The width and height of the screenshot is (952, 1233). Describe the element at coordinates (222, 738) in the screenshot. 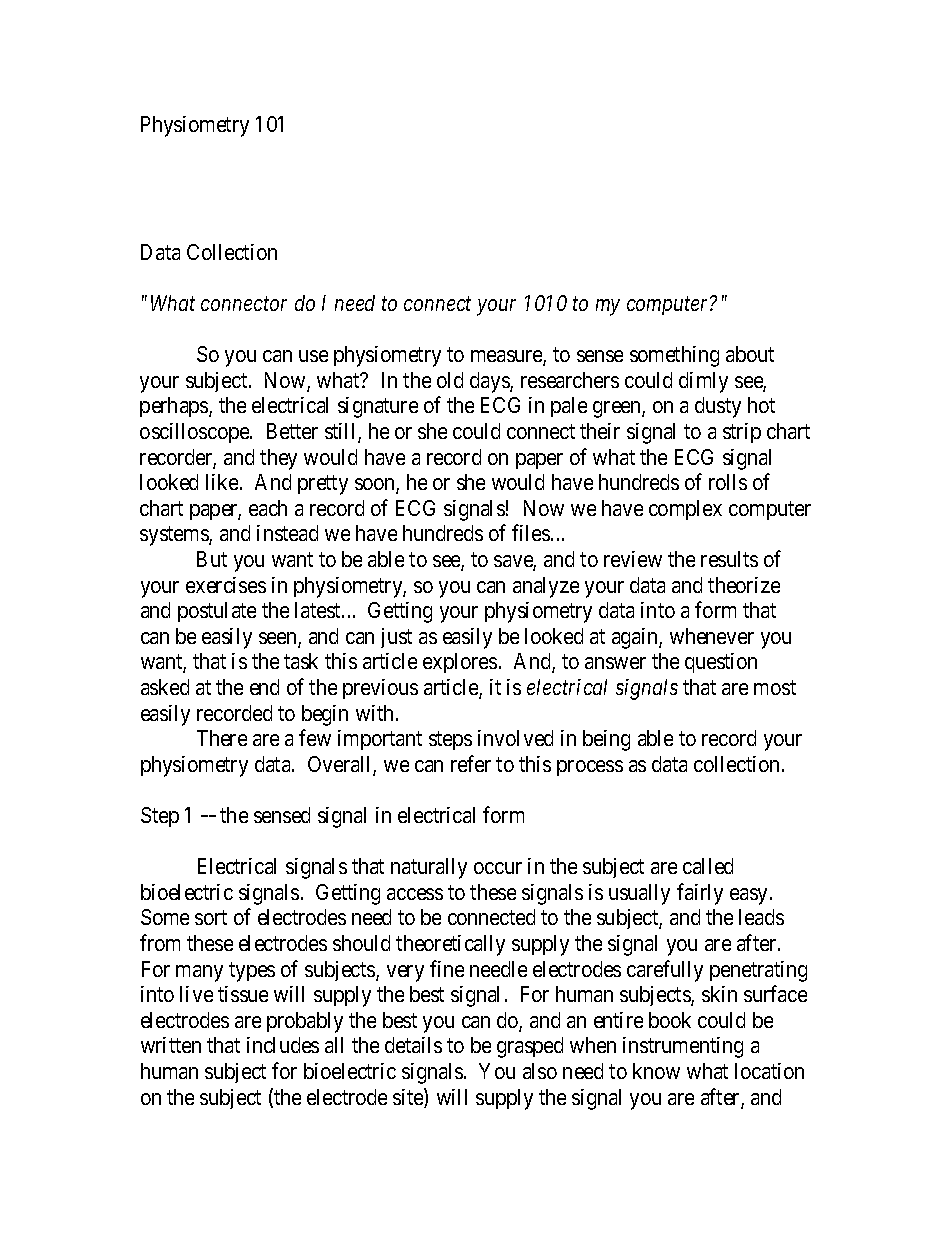

I see `There` at that location.
